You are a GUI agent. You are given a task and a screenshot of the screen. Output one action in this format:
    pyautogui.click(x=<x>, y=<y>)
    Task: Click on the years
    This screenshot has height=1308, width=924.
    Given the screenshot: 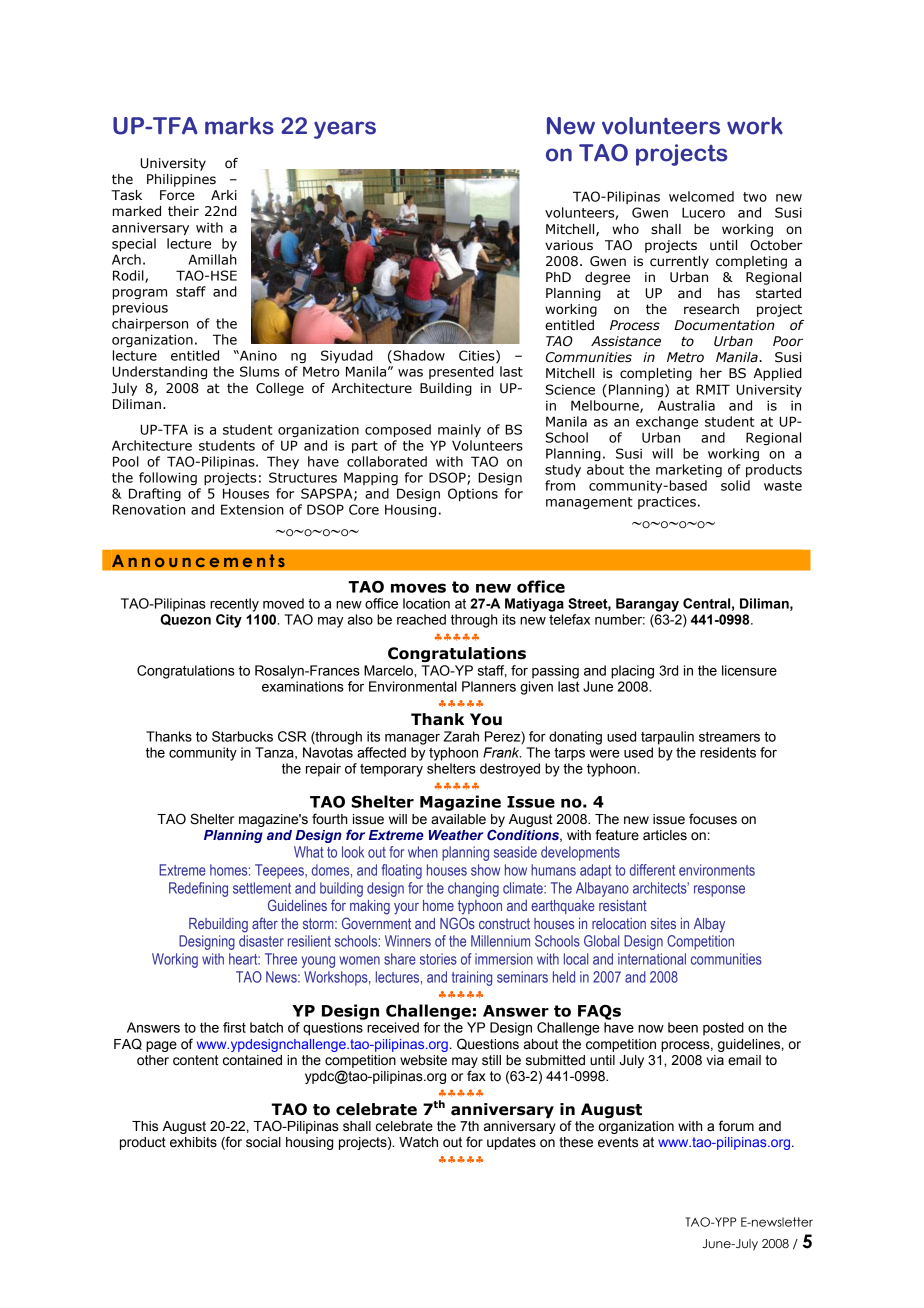 What is the action you would take?
    pyautogui.click(x=345, y=130)
